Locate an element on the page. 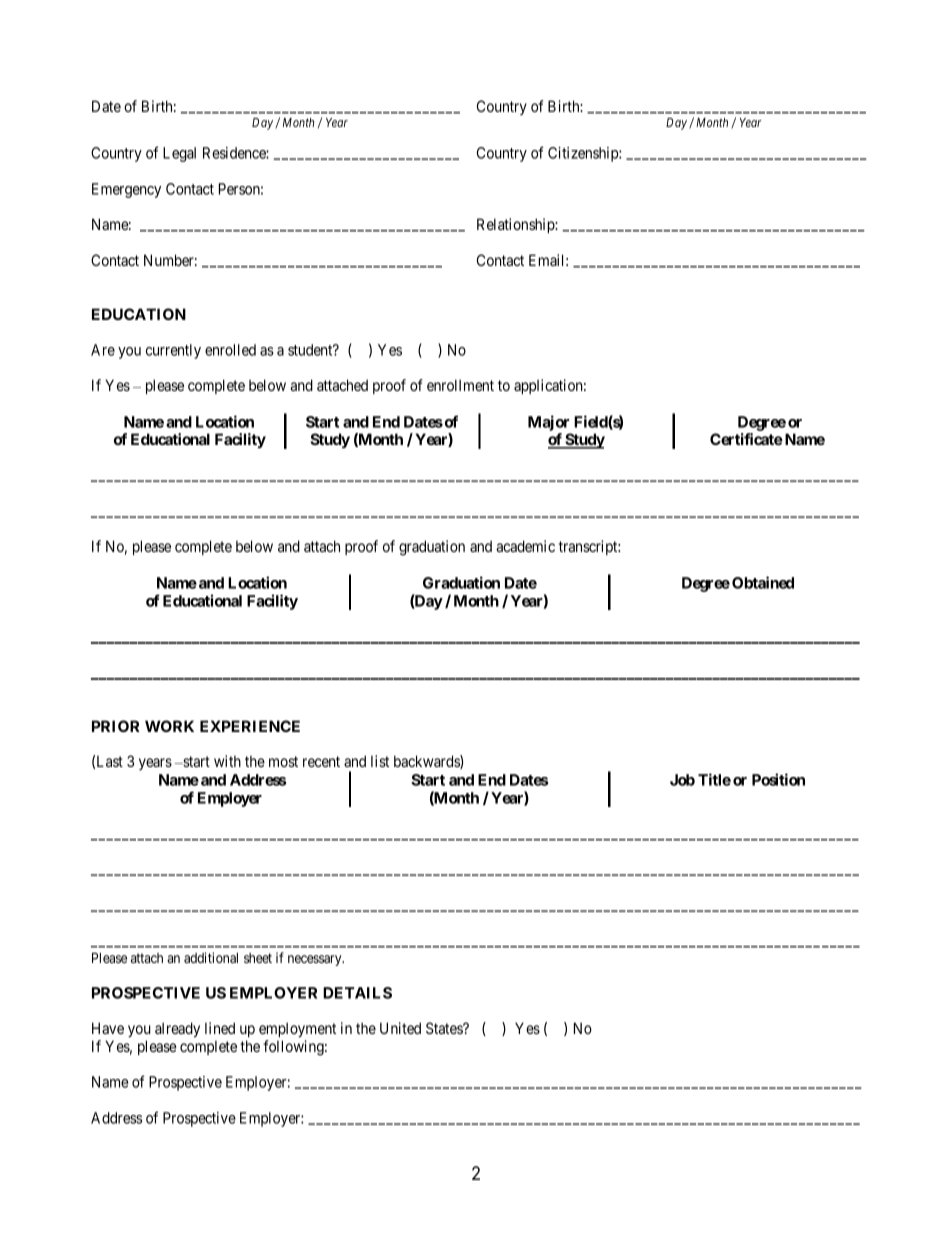 This image has height=1233, width=952. Job is located at coordinates (682, 780).
